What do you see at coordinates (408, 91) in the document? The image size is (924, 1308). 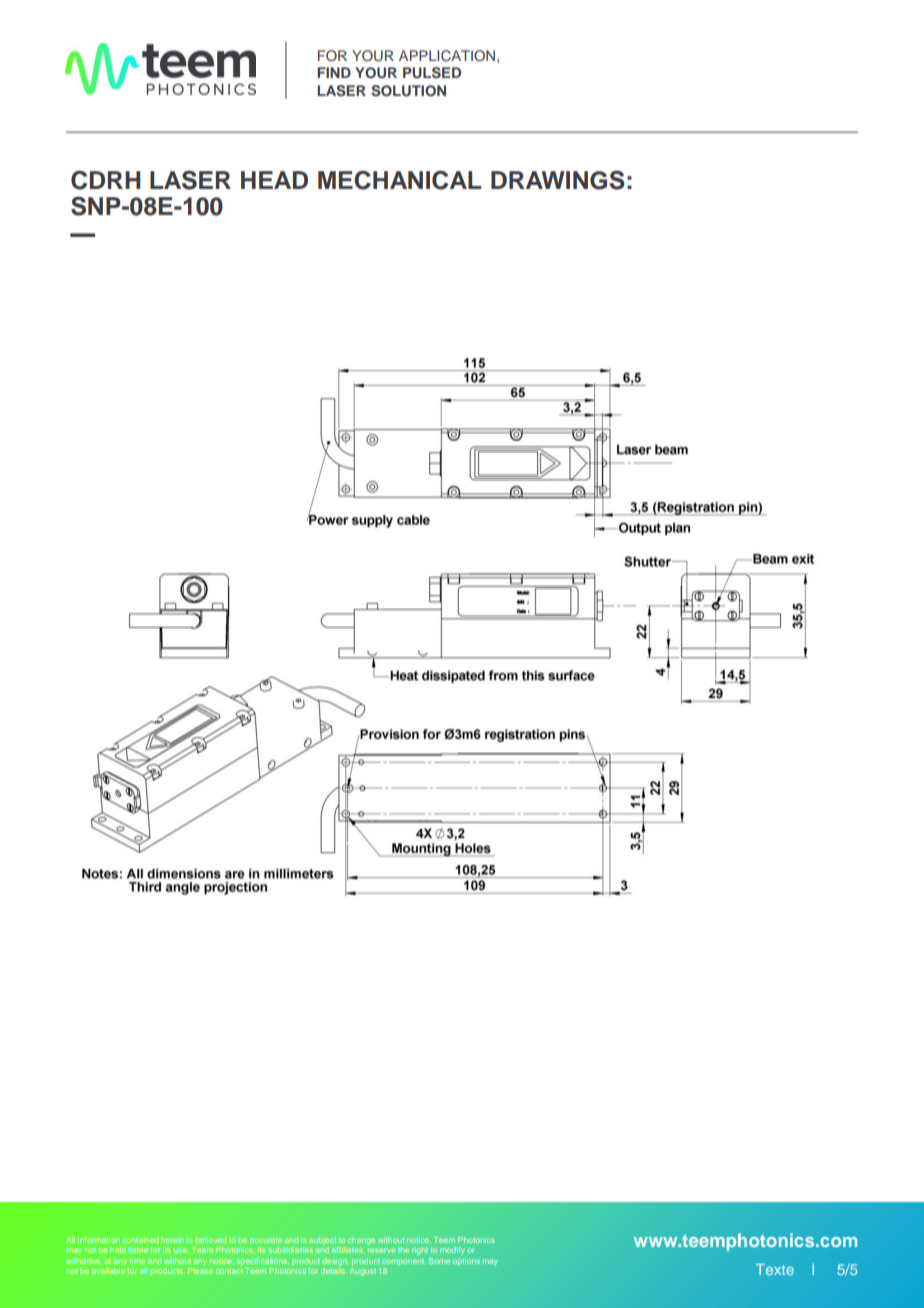 I see `SOLUTION` at bounding box center [408, 91].
